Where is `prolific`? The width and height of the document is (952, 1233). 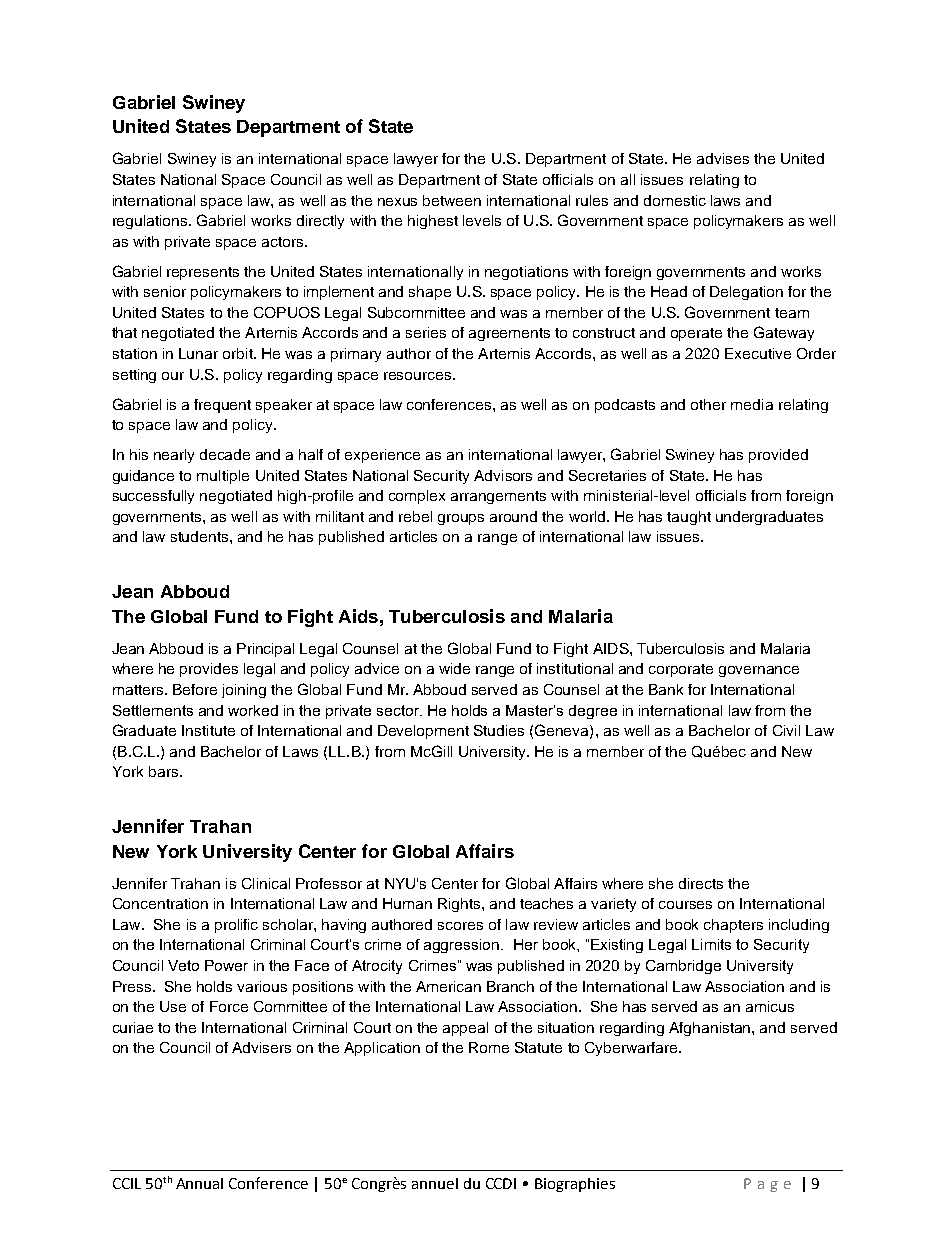 prolific is located at coordinates (236, 926).
